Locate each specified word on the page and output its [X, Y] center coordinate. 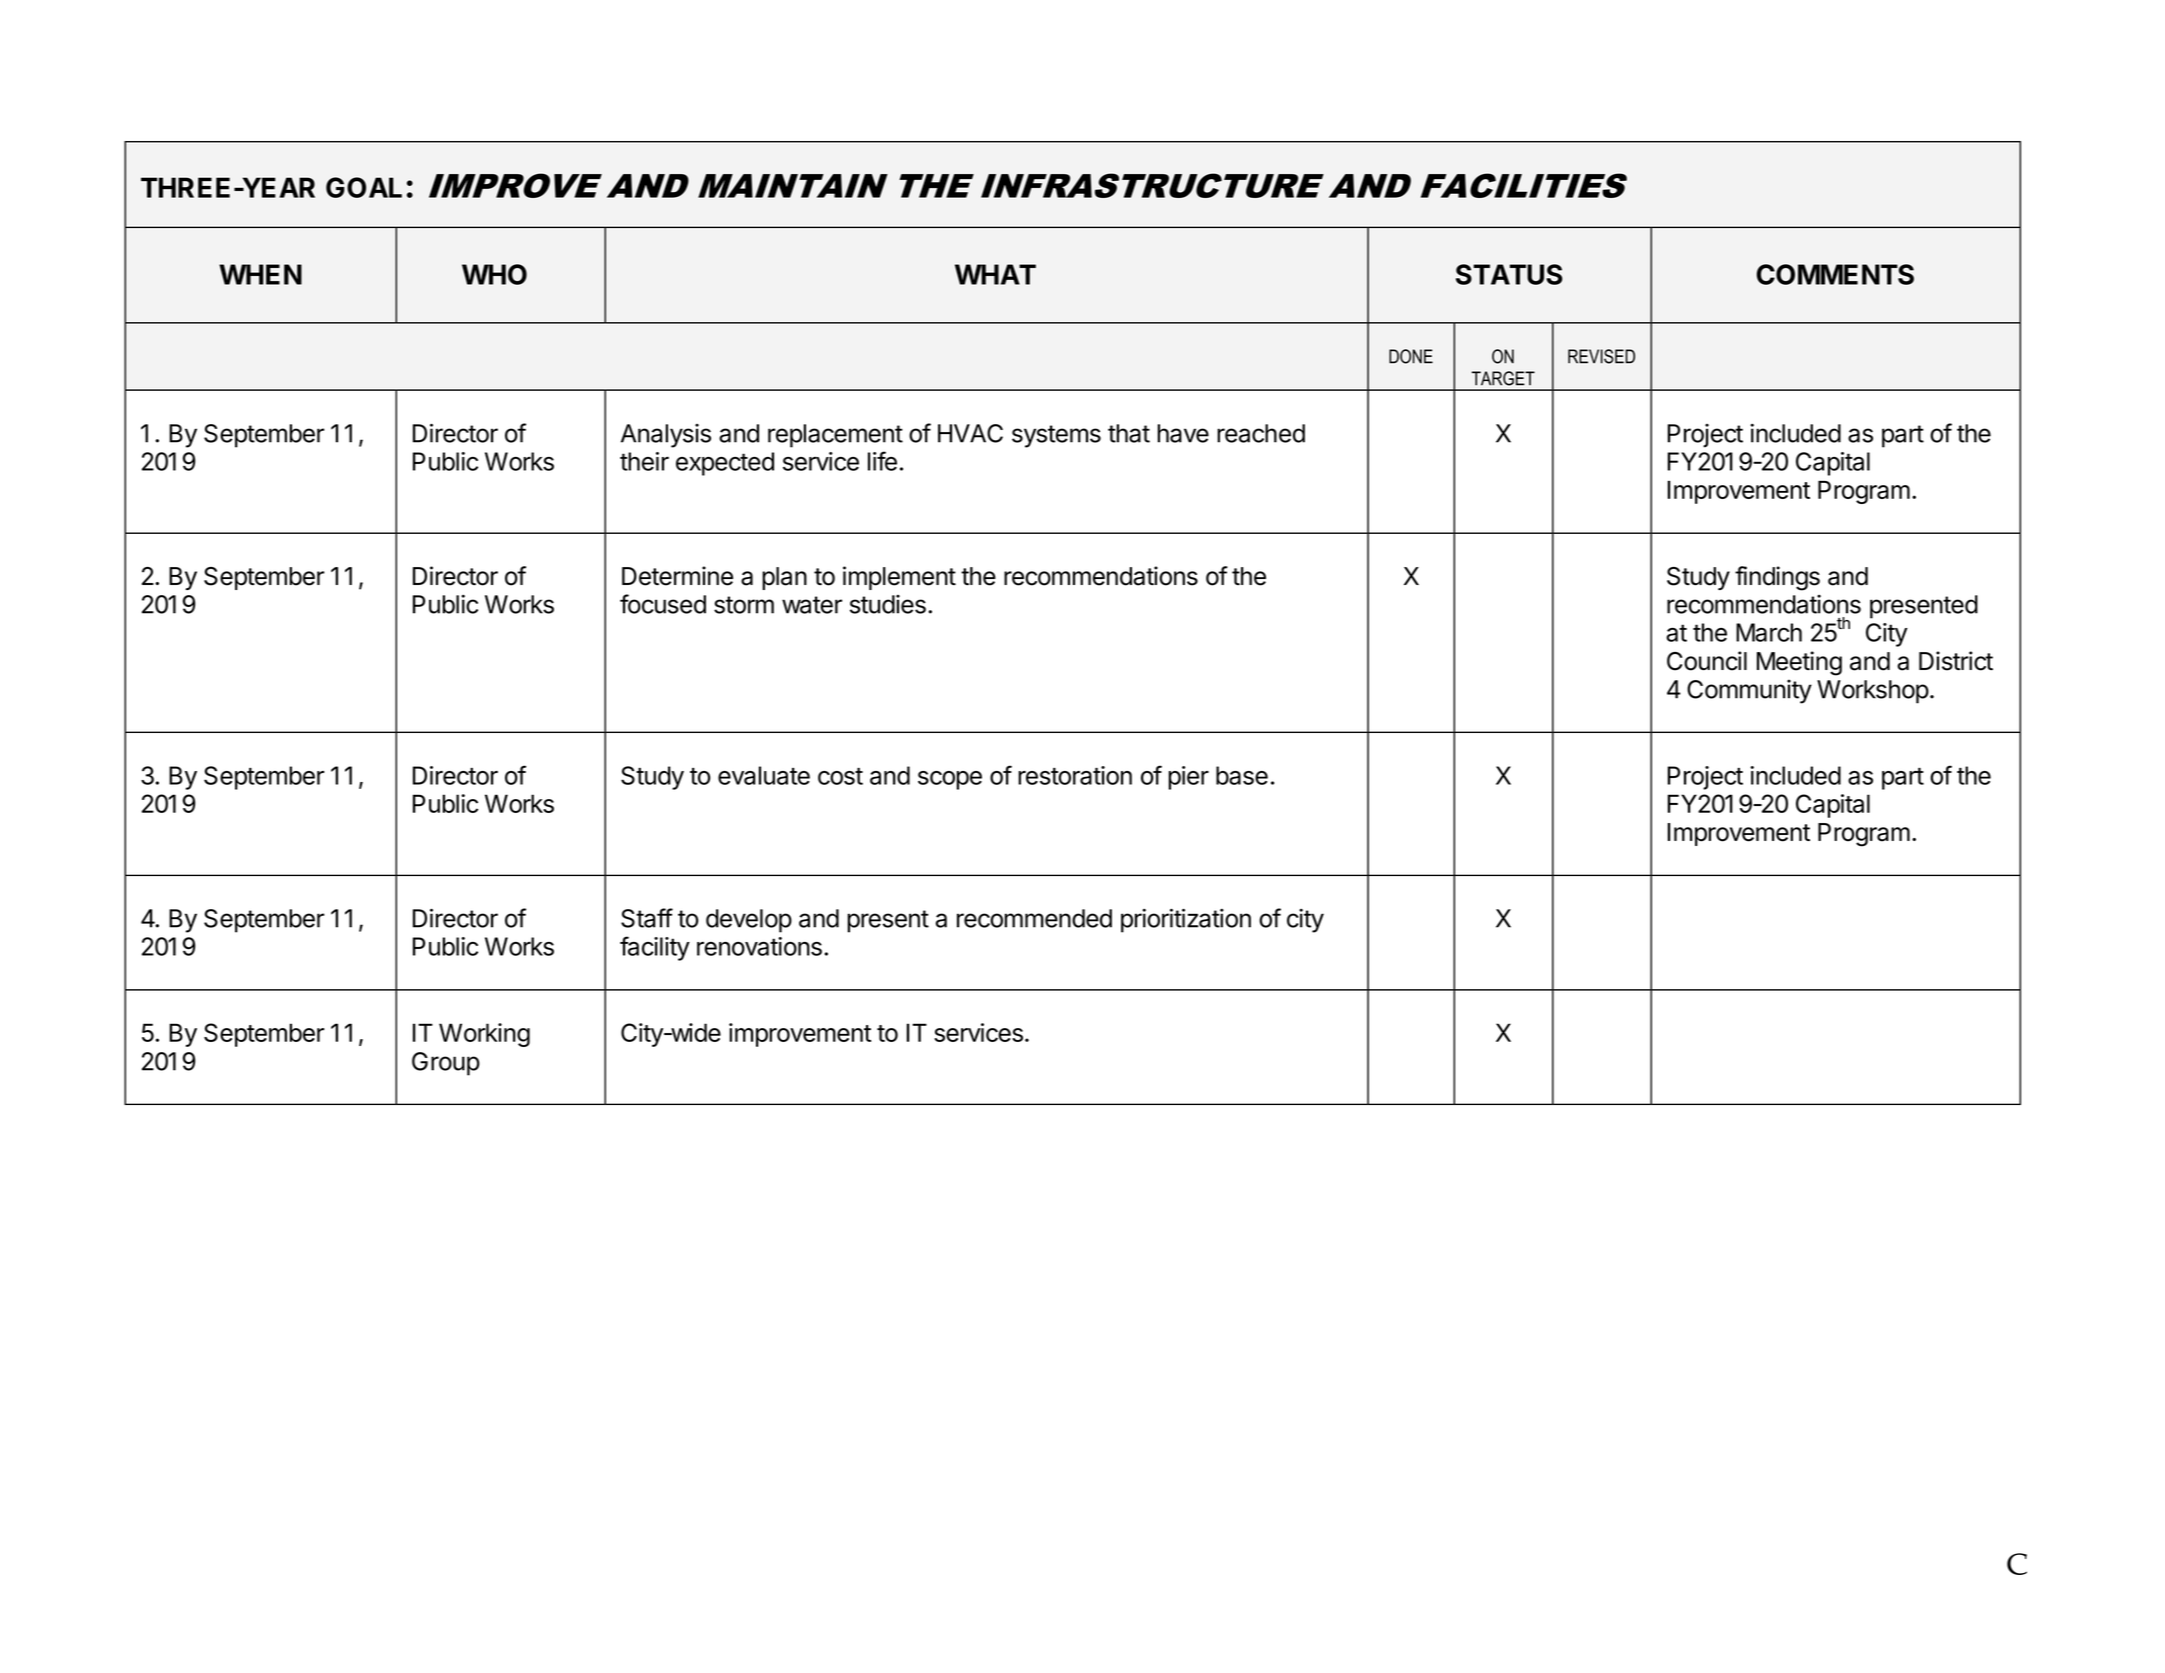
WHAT [995, 274]
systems [1056, 436]
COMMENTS [1835, 274]
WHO [494, 274]
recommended [1034, 918]
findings [1777, 578]
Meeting [1799, 663]
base [1242, 775]
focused [663, 604]
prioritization [1186, 920]
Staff [647, 918]
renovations [759, 946]
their [644, 461]
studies [888, 604]
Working [484, 1035]
